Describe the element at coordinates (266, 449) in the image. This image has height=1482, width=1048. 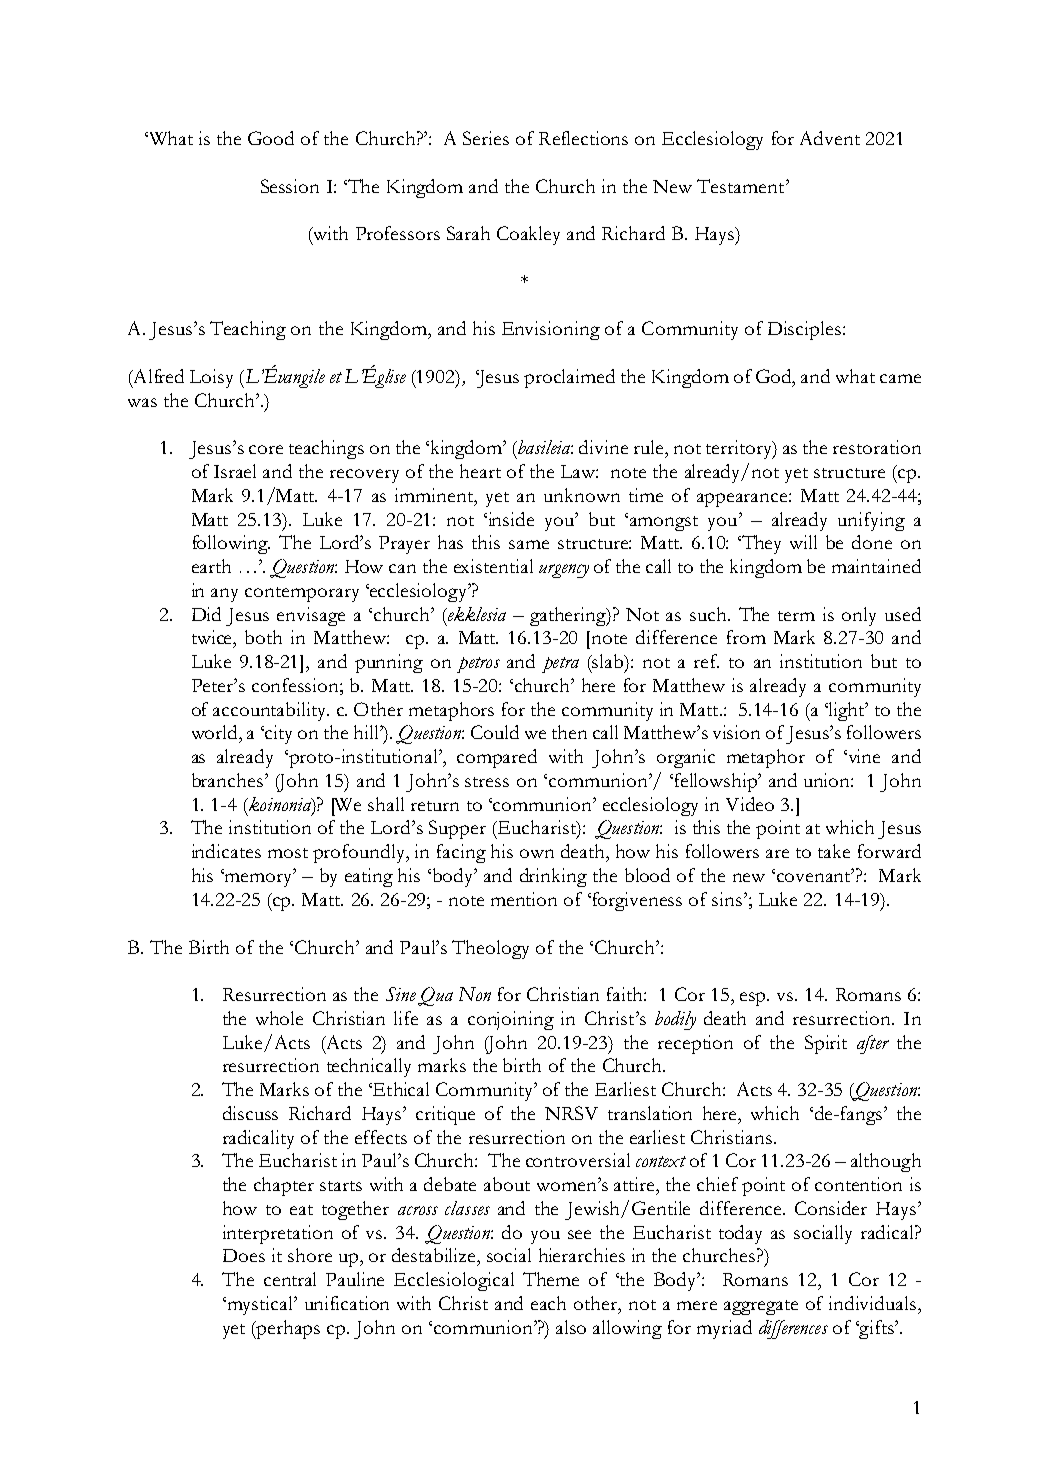
I see `core` at that location.
